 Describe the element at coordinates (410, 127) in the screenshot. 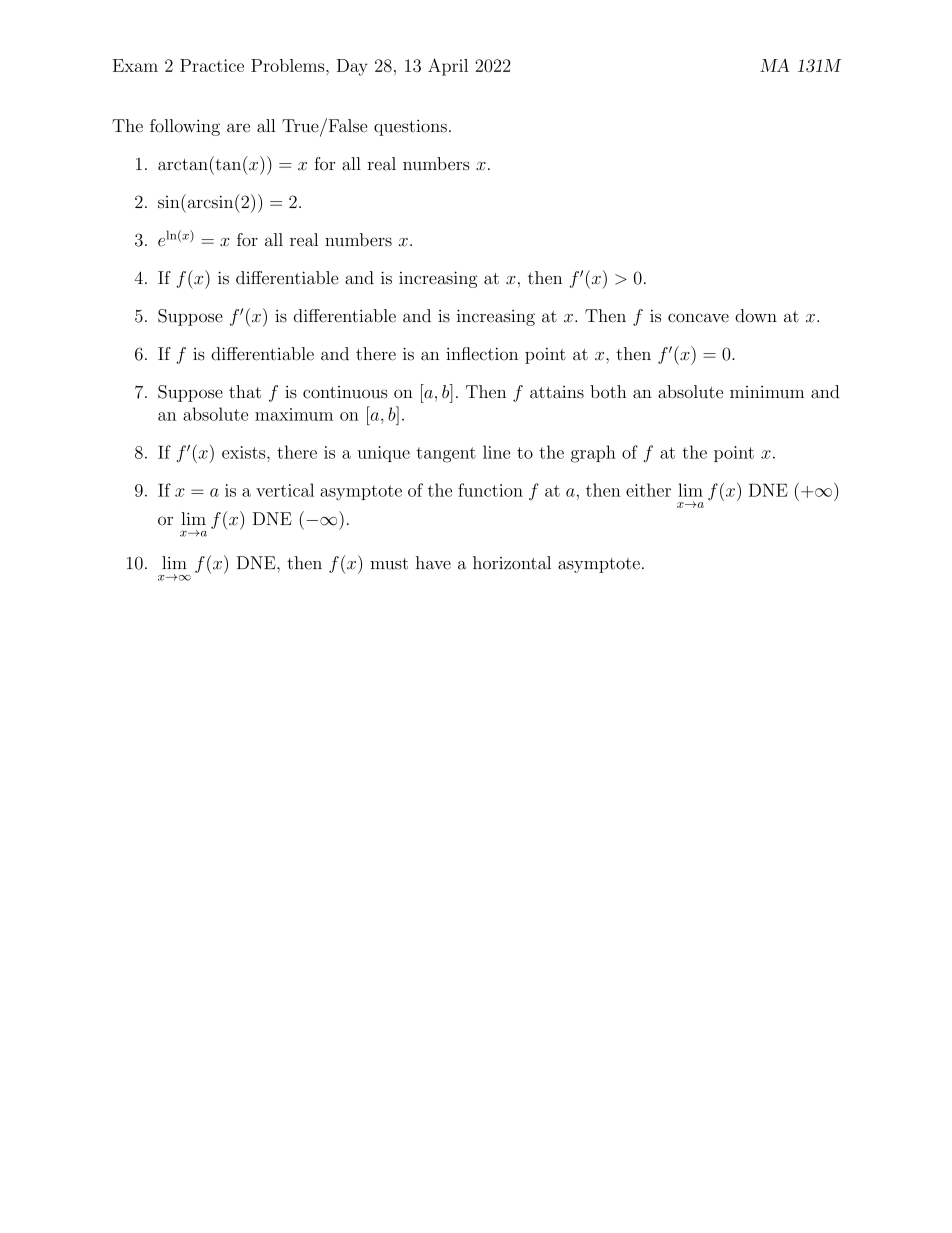

I see `questions` at that location.
